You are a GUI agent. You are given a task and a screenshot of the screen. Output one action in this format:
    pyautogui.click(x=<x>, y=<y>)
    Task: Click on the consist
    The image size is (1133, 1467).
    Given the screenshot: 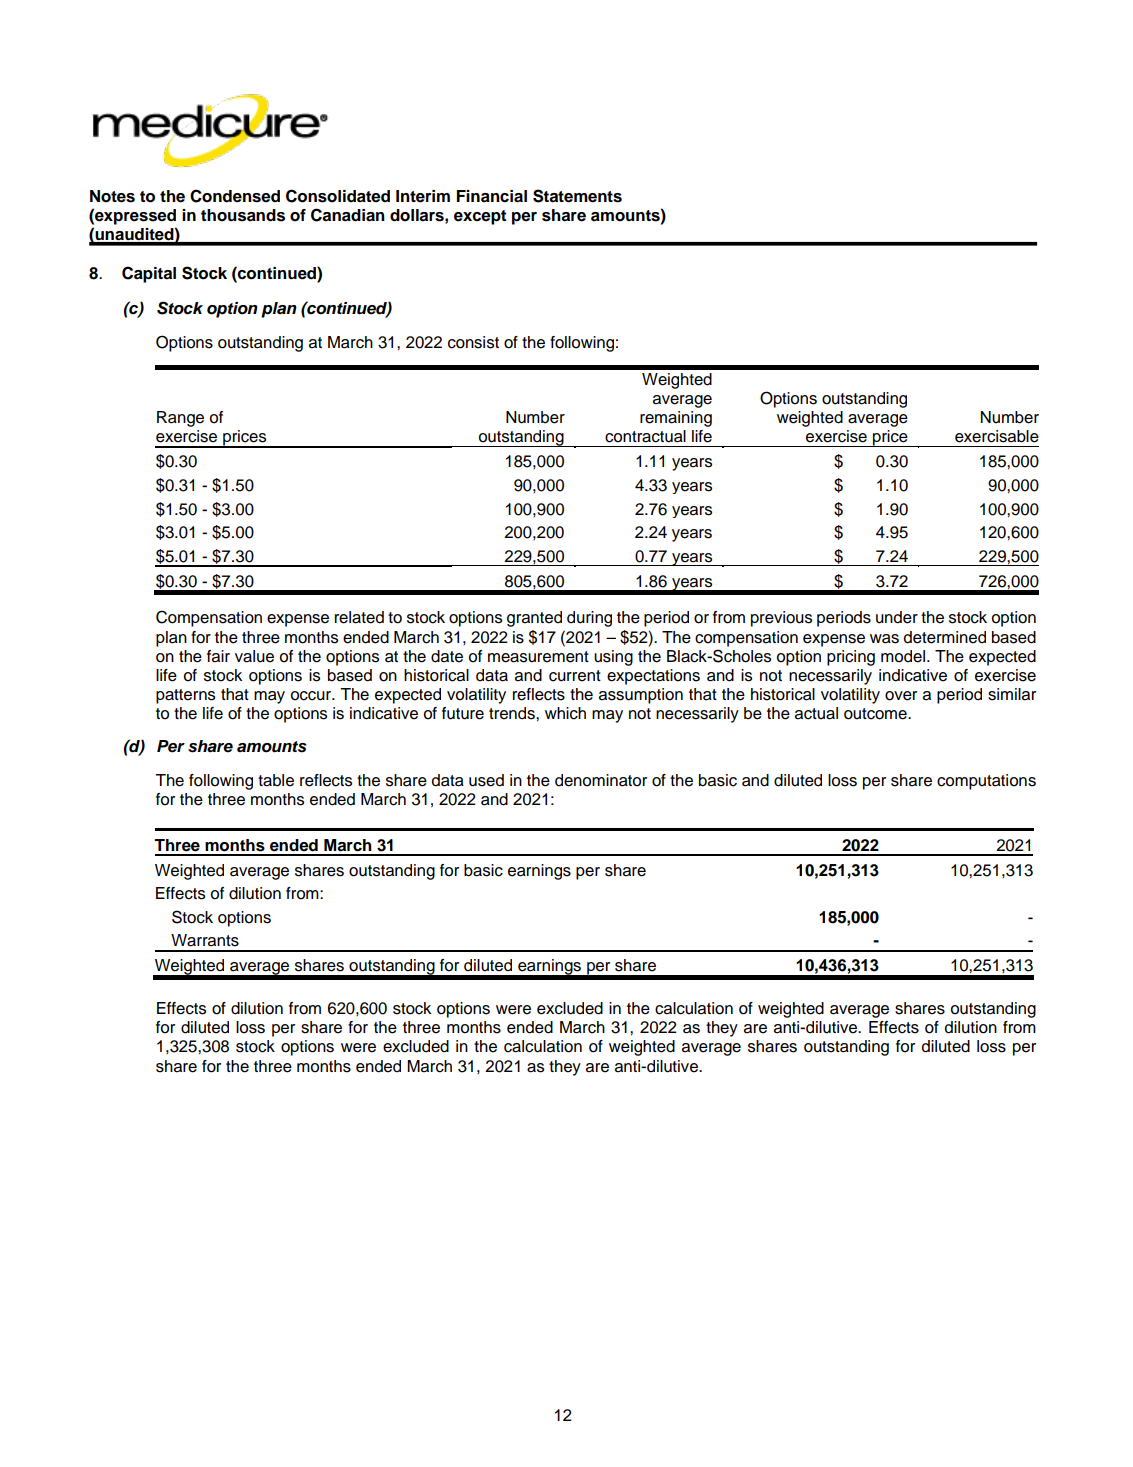 What is the action you would take?
    pyautogui.click(x=473, y=342)
